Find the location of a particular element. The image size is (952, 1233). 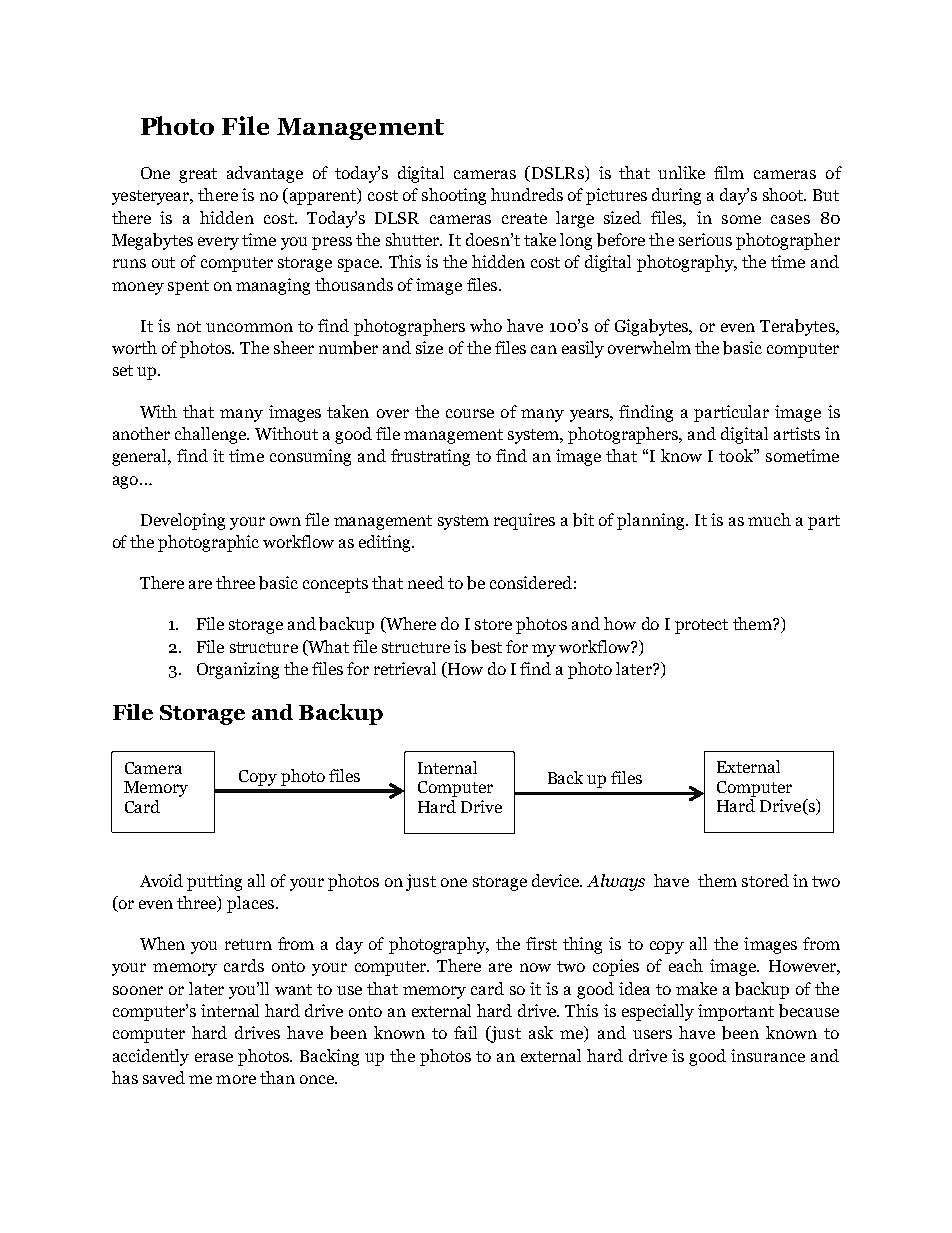

Organizing is located at coordinates (238, 670).
